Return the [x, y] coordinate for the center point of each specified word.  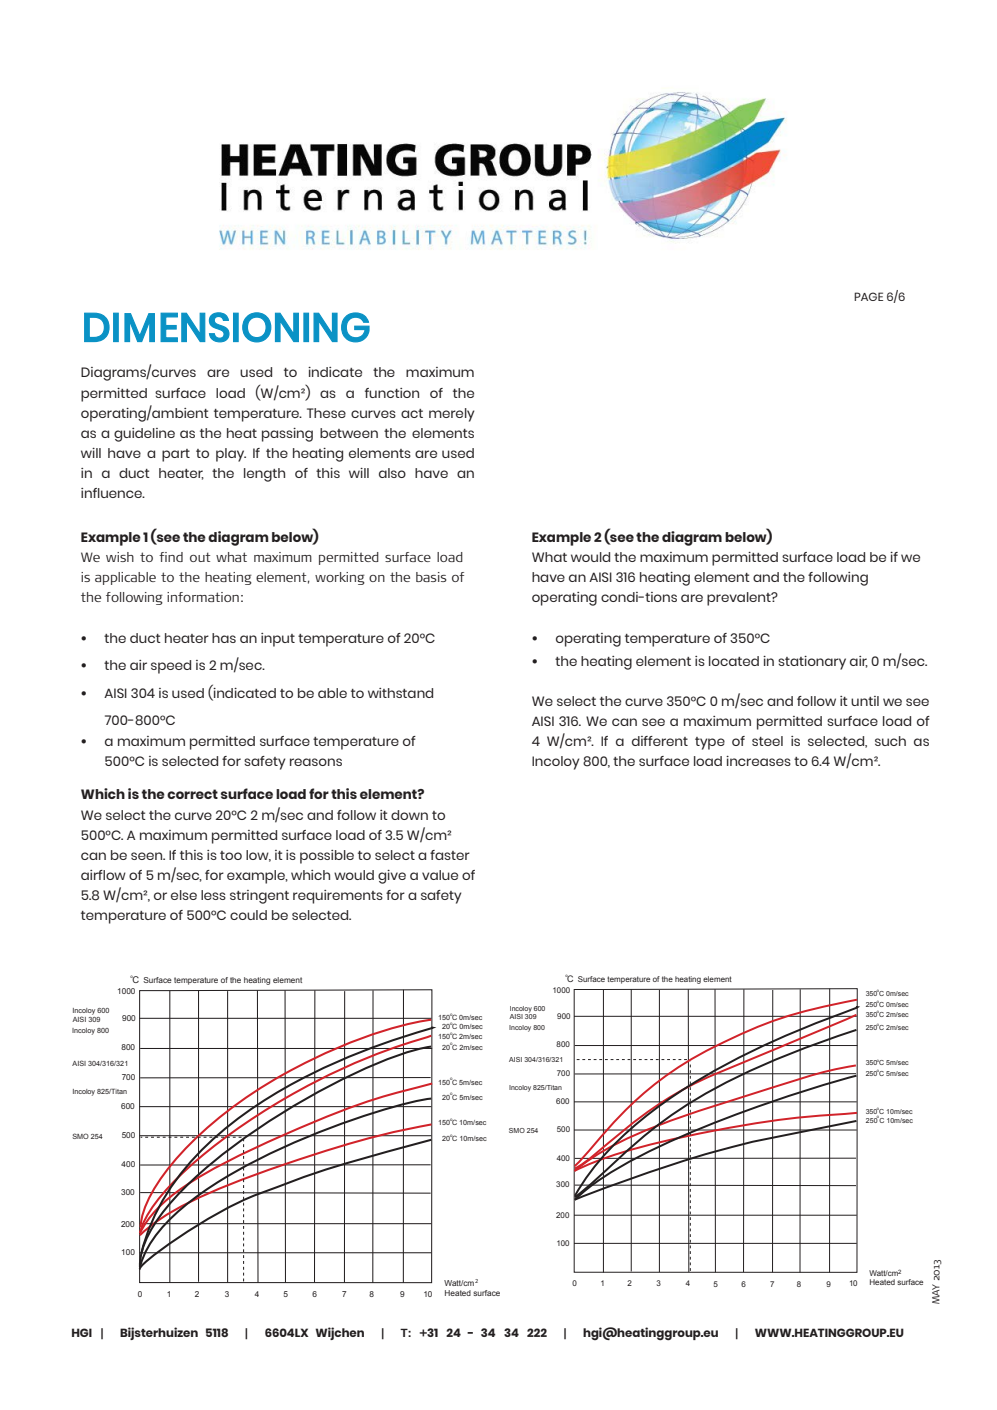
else [184, 895]
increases [758, 761]
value [440, 875]
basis [431, 577]
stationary [812, 663]
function [392, 393]
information [203, 597]
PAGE [868, 296]
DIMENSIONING [227, 327]
